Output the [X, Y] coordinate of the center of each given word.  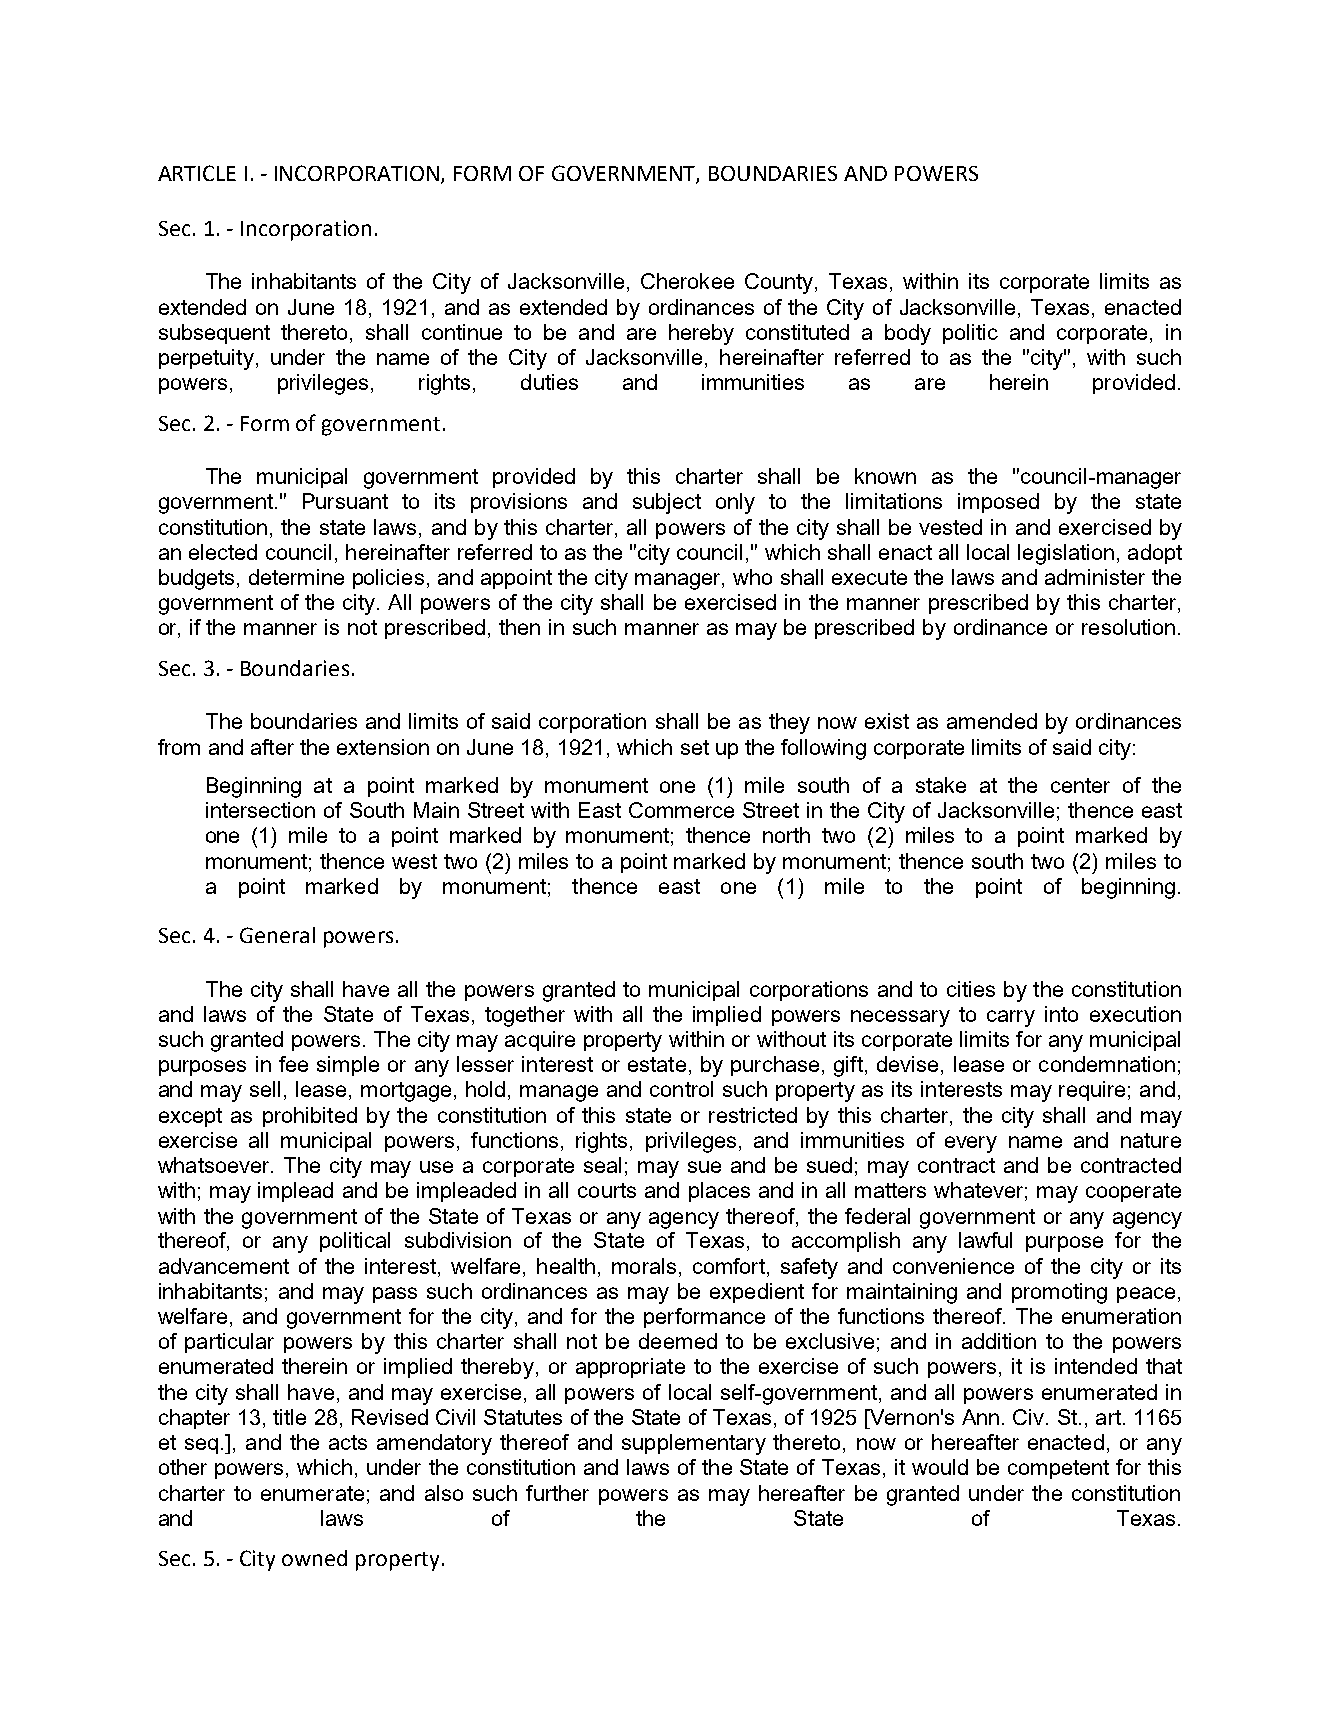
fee [293, 1064]
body [908, 334]
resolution [1128, 627]
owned [314, 1558]
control [681, 1089]
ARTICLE [197, 173]
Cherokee [687, 281]
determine [296, 577]
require [1092, 1091]
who [752, 577]
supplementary [694, 1444]
